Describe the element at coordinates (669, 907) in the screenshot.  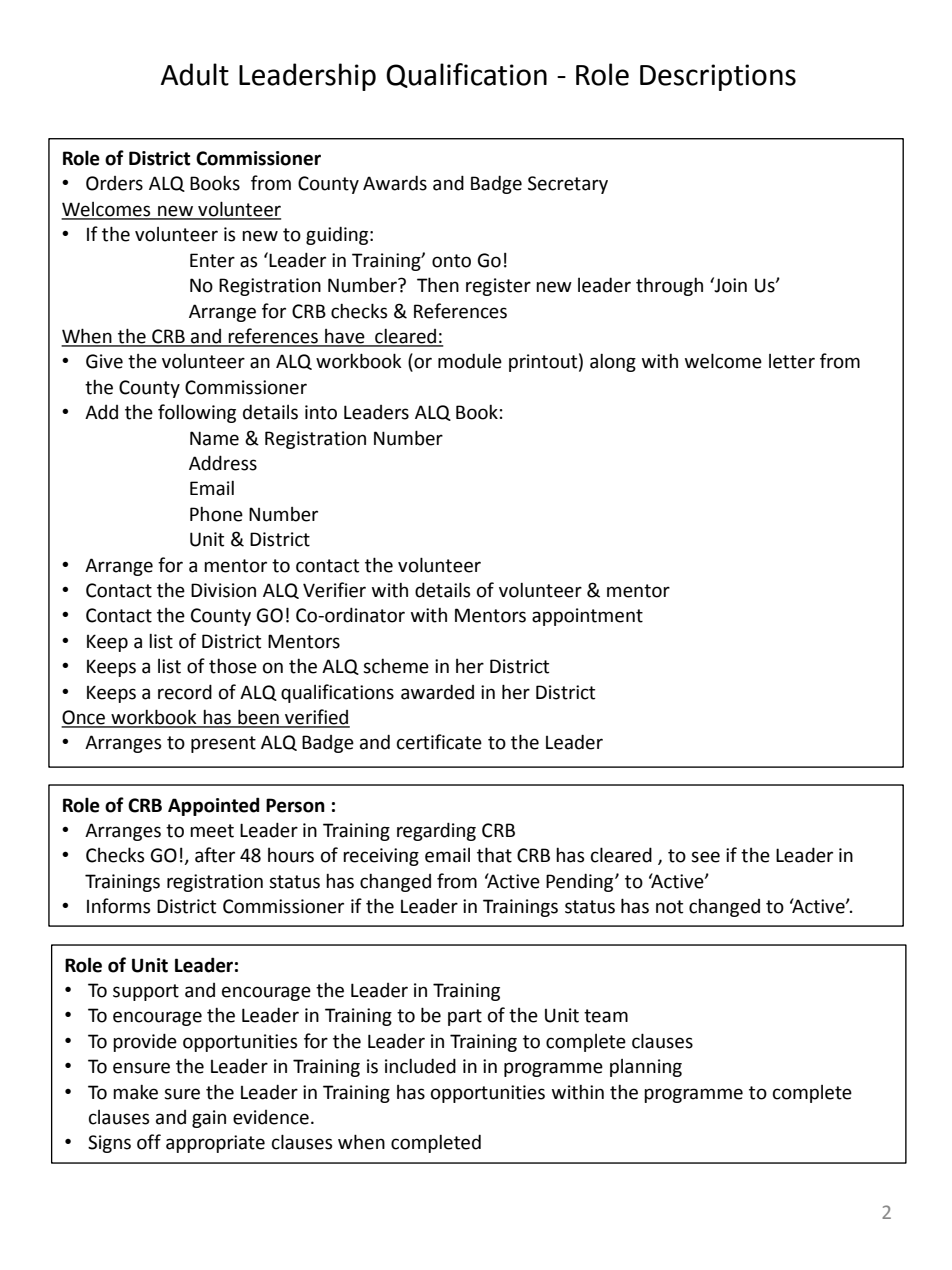
I see `not` at that location.
